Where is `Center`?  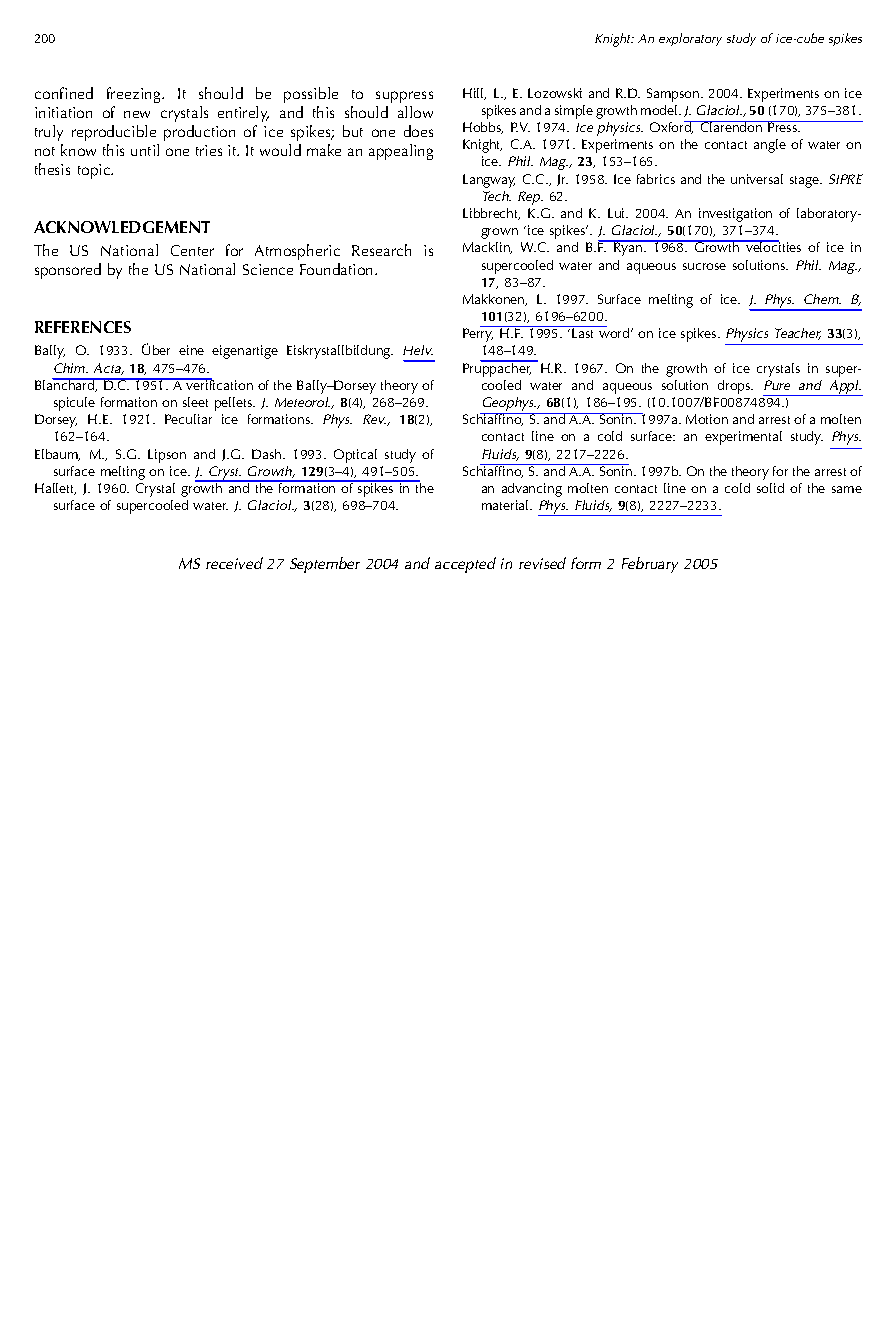
Center is located at coordinates (192, 250).
